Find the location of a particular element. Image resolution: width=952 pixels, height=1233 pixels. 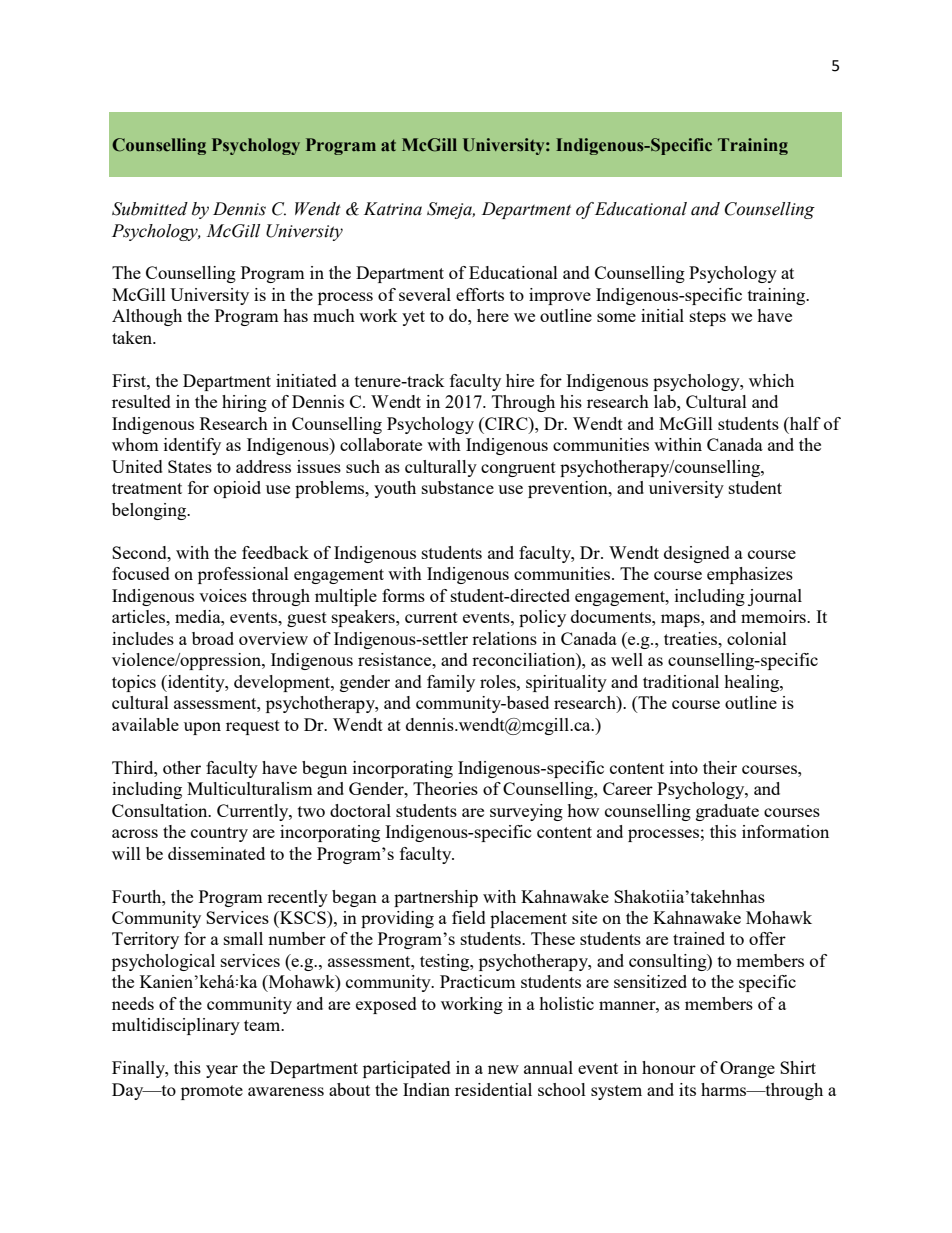

treaties is located at coordinates (692, 638).
